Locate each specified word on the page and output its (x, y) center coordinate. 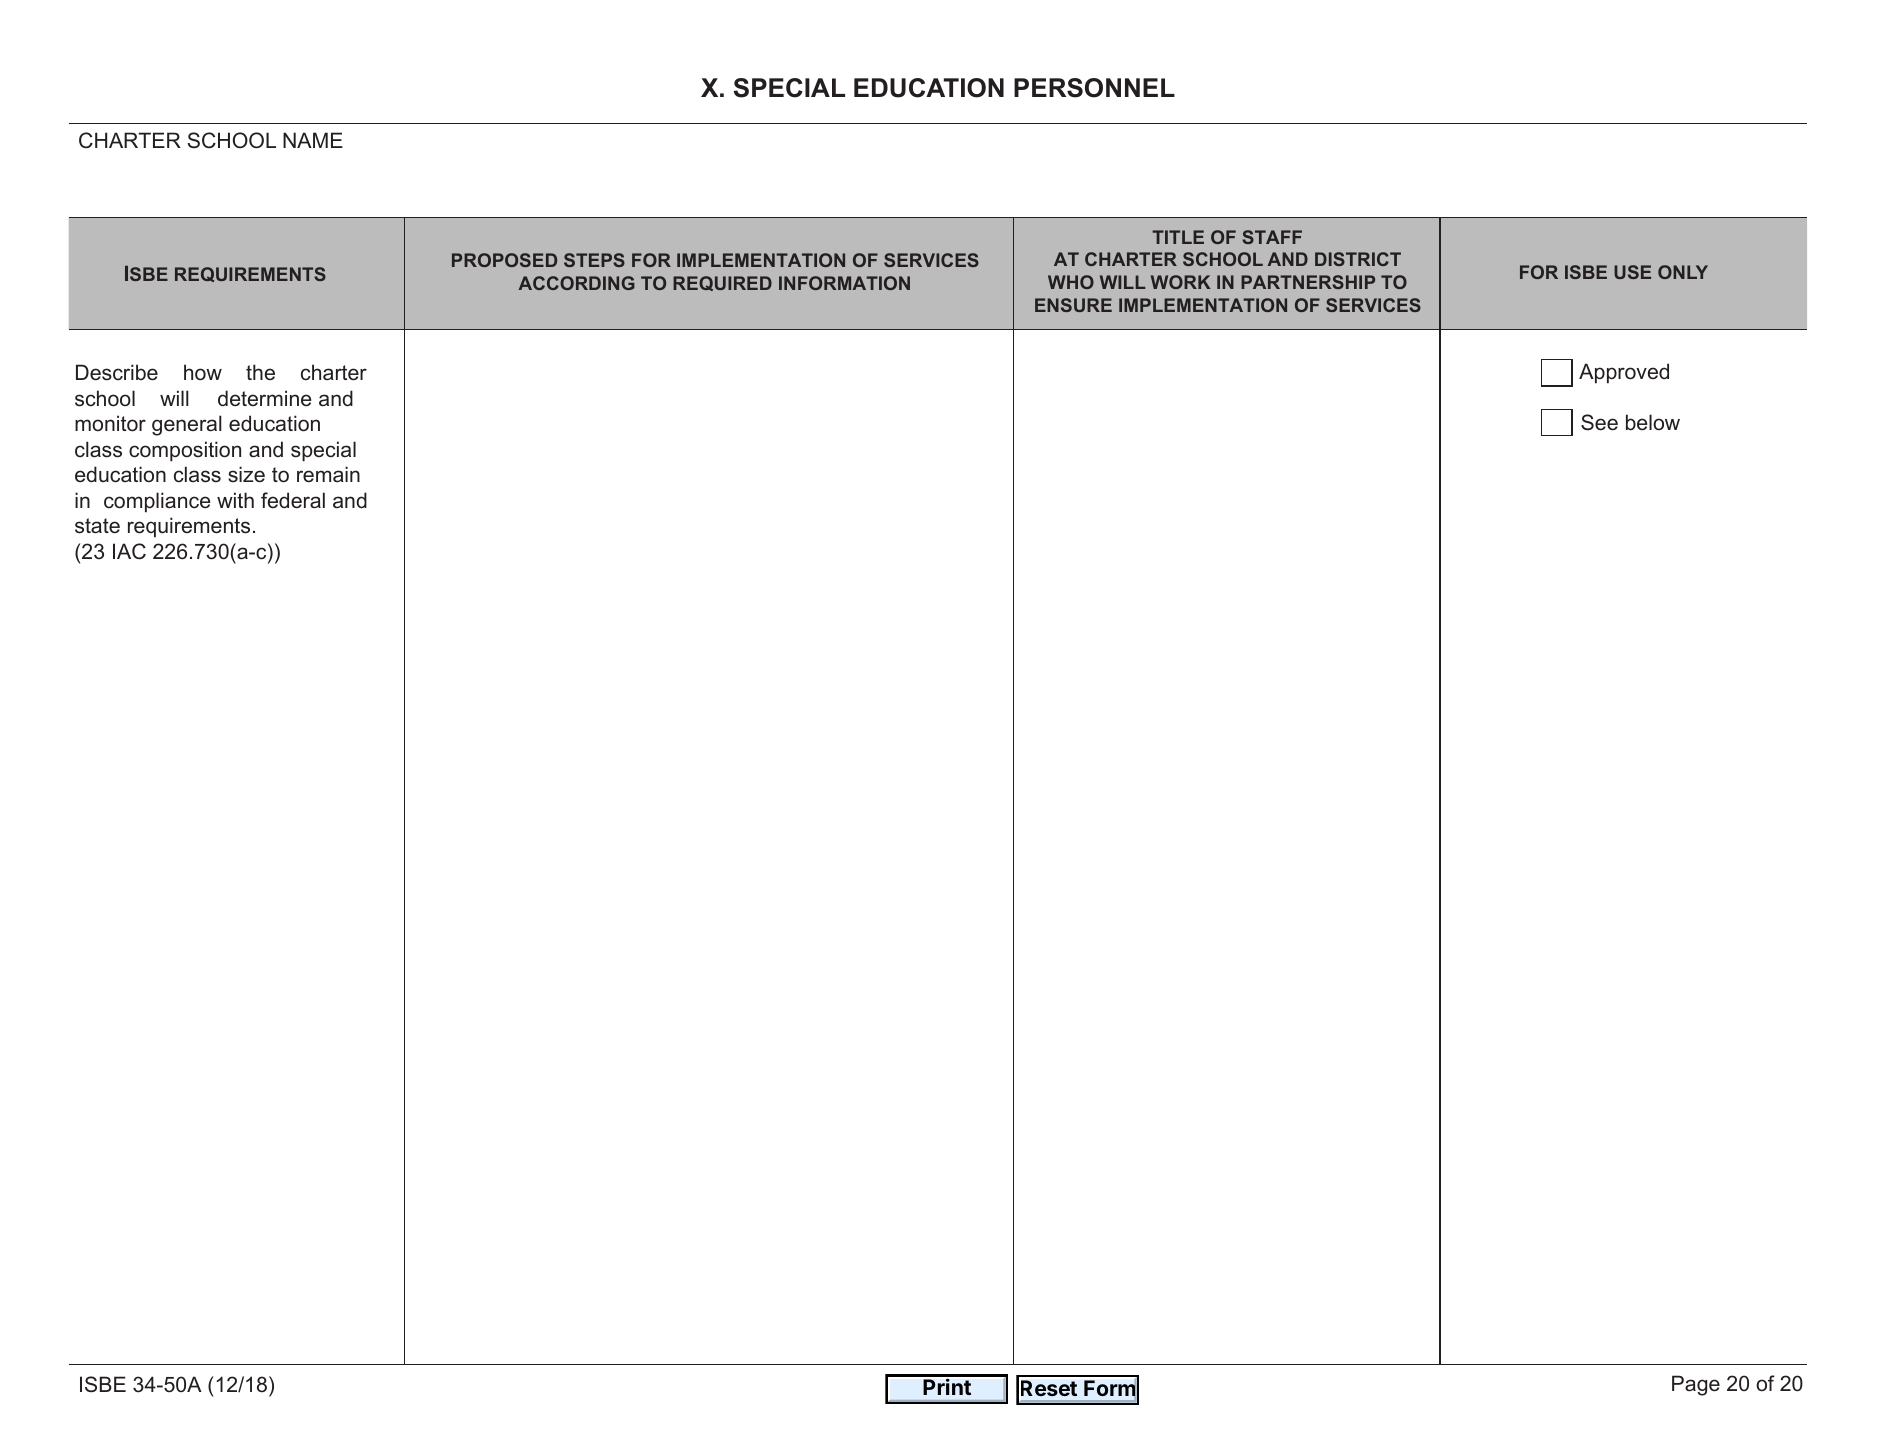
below (1653, 422)
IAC (129, 551)
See (1599, 422)
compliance (157, 502)
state (97, 526)
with (235, 500)
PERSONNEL (1094, 88)
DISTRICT (1358, 259)
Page (1696, 1385)
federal (293, 500)
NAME (313, 140)
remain (328, 474)
